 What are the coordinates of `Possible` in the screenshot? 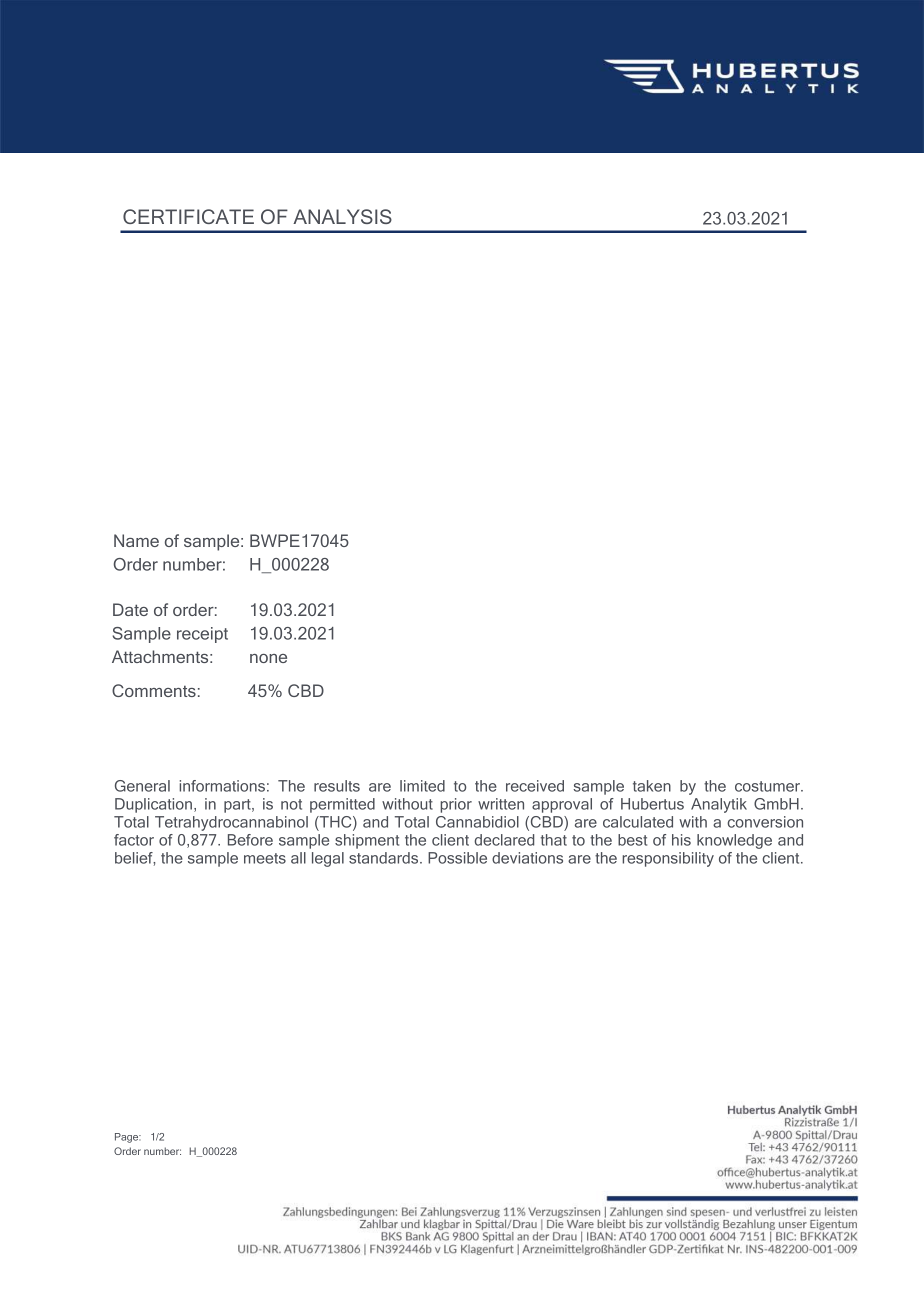 It's located at (457, 858).
